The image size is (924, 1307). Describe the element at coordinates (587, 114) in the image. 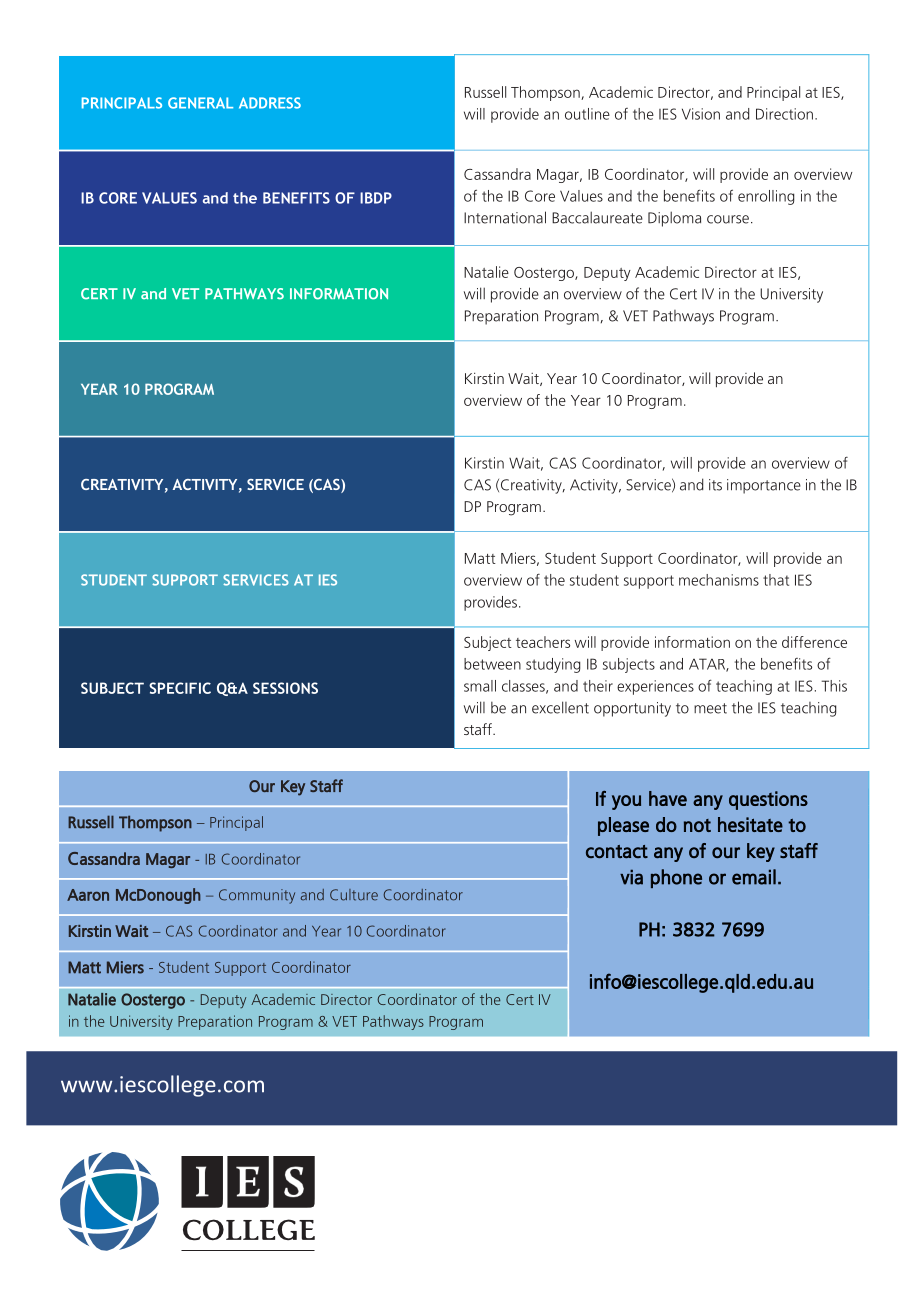

I see `outline` at that location.
